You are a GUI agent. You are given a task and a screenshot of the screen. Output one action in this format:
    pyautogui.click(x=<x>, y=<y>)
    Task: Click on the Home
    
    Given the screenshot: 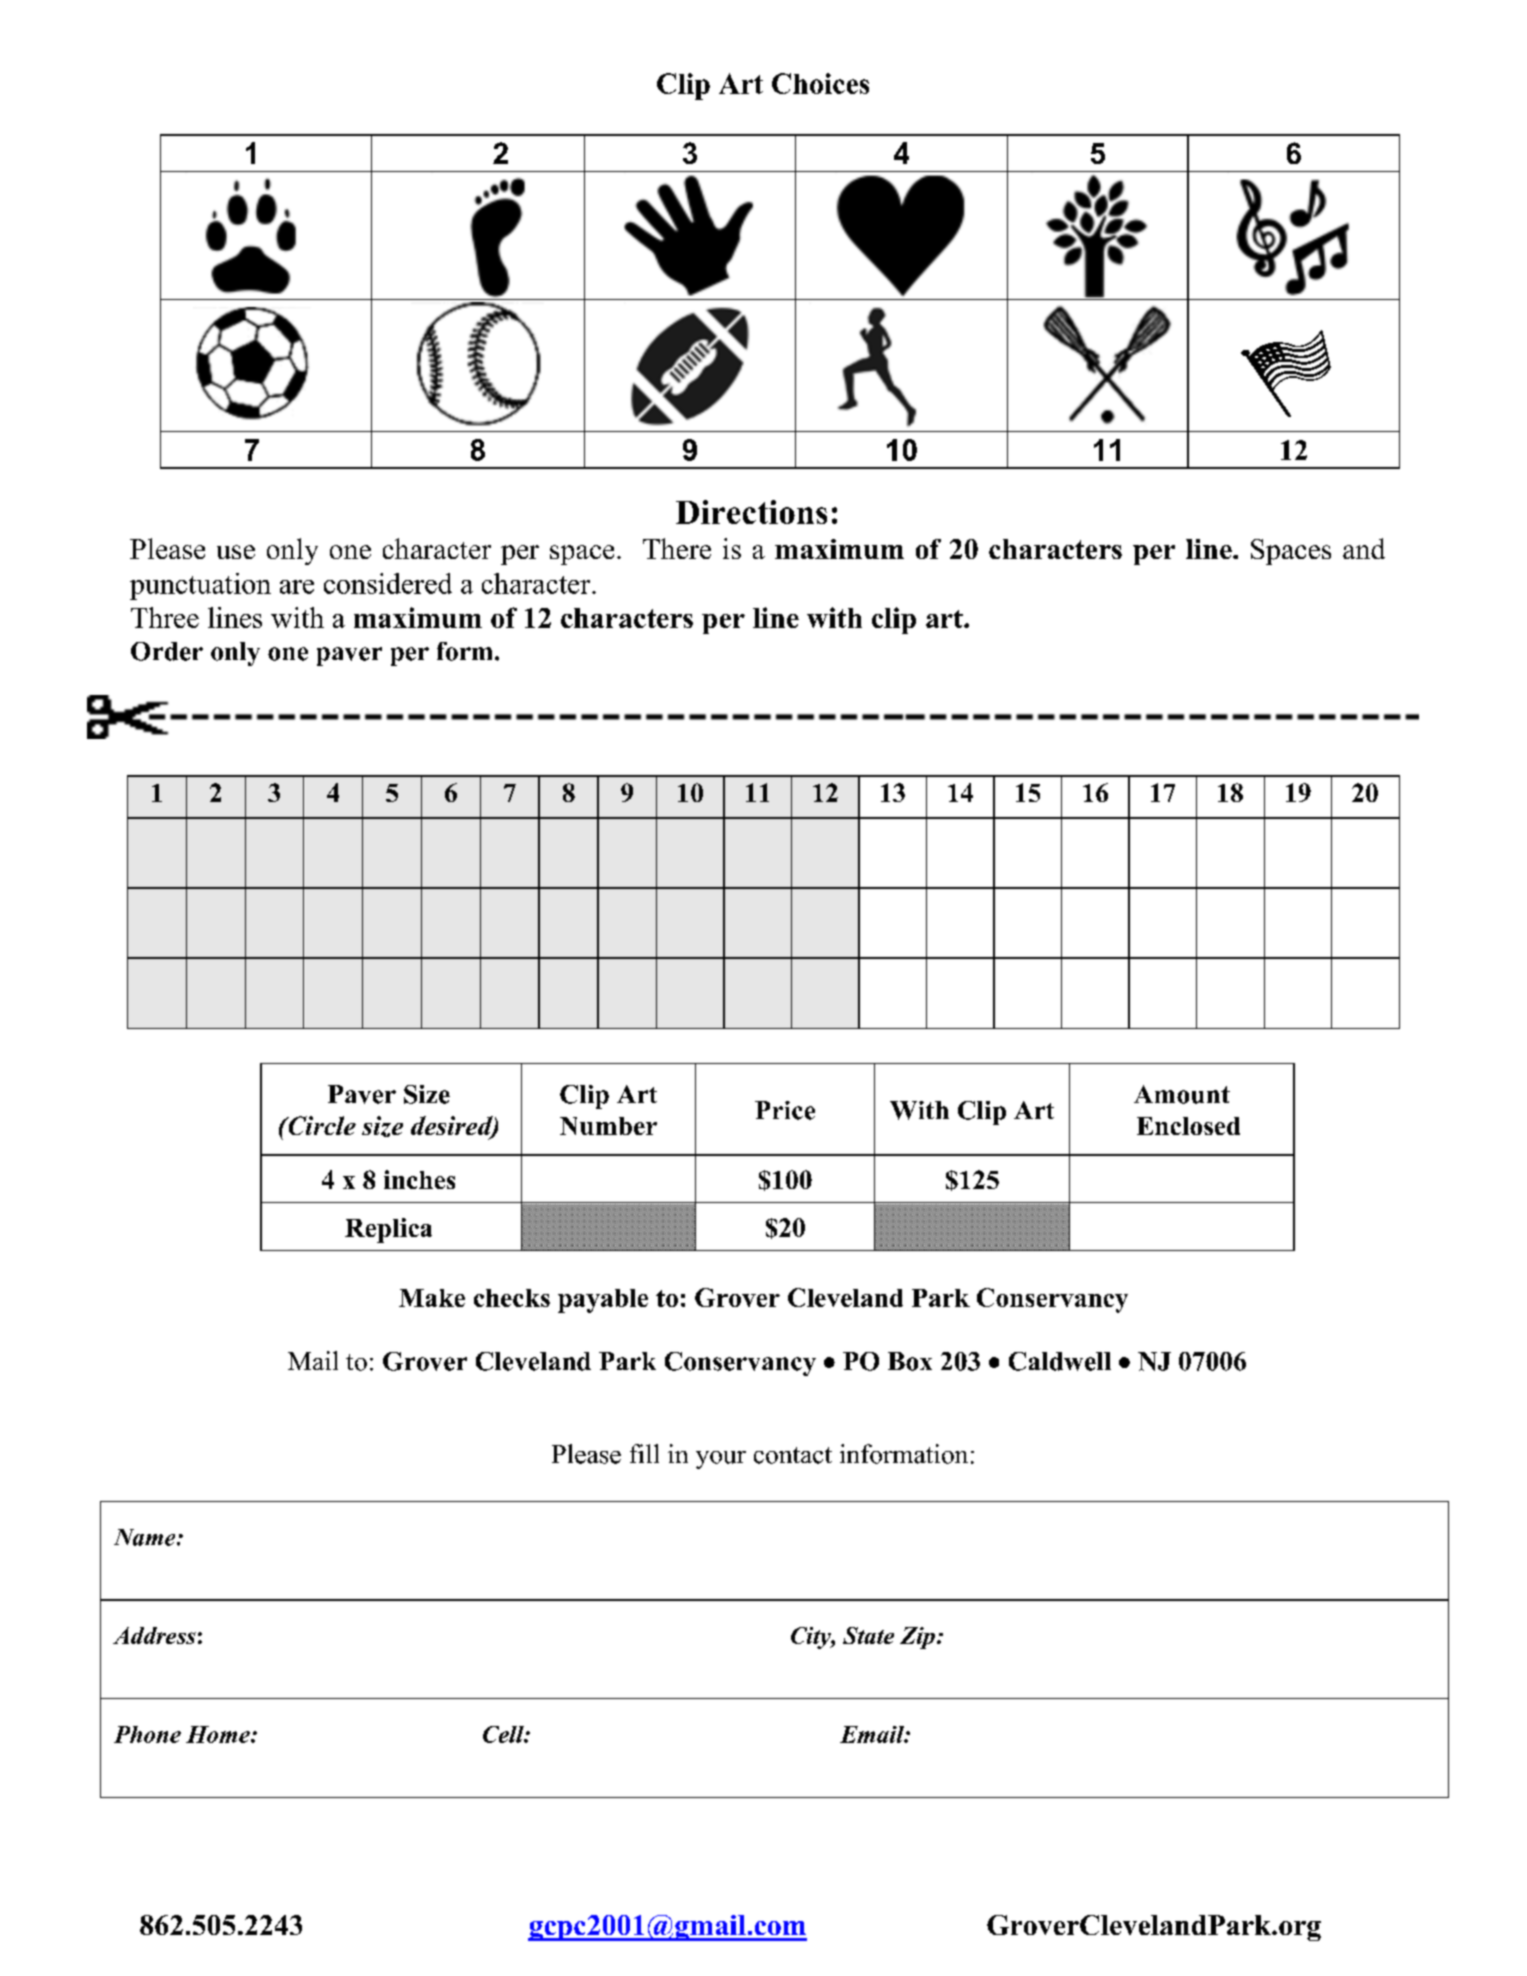 What is the action you would take?
    pyautogui.click(x=219, y=1734)
